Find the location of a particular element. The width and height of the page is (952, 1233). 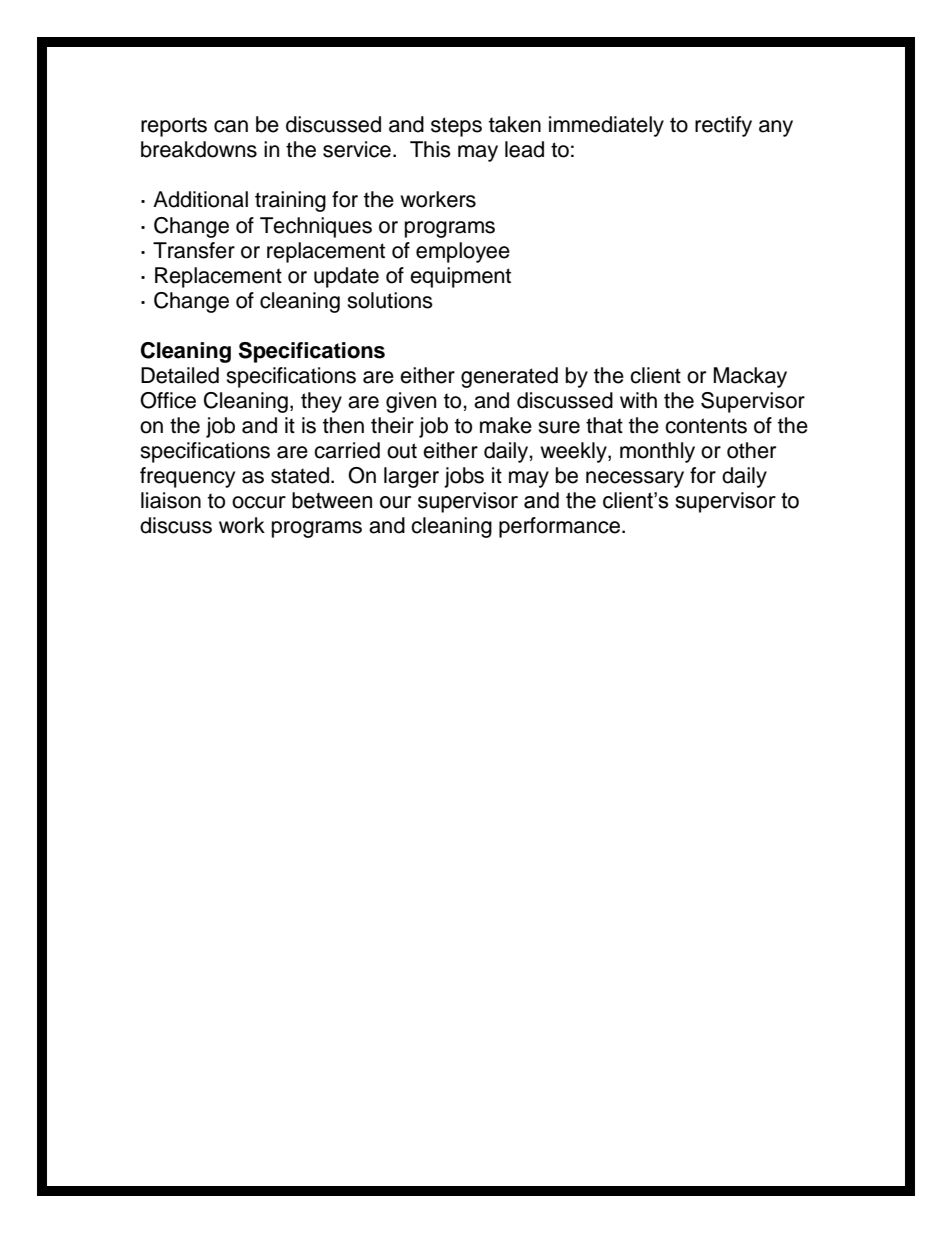

Mackay is located at coordinates (750, 377).
